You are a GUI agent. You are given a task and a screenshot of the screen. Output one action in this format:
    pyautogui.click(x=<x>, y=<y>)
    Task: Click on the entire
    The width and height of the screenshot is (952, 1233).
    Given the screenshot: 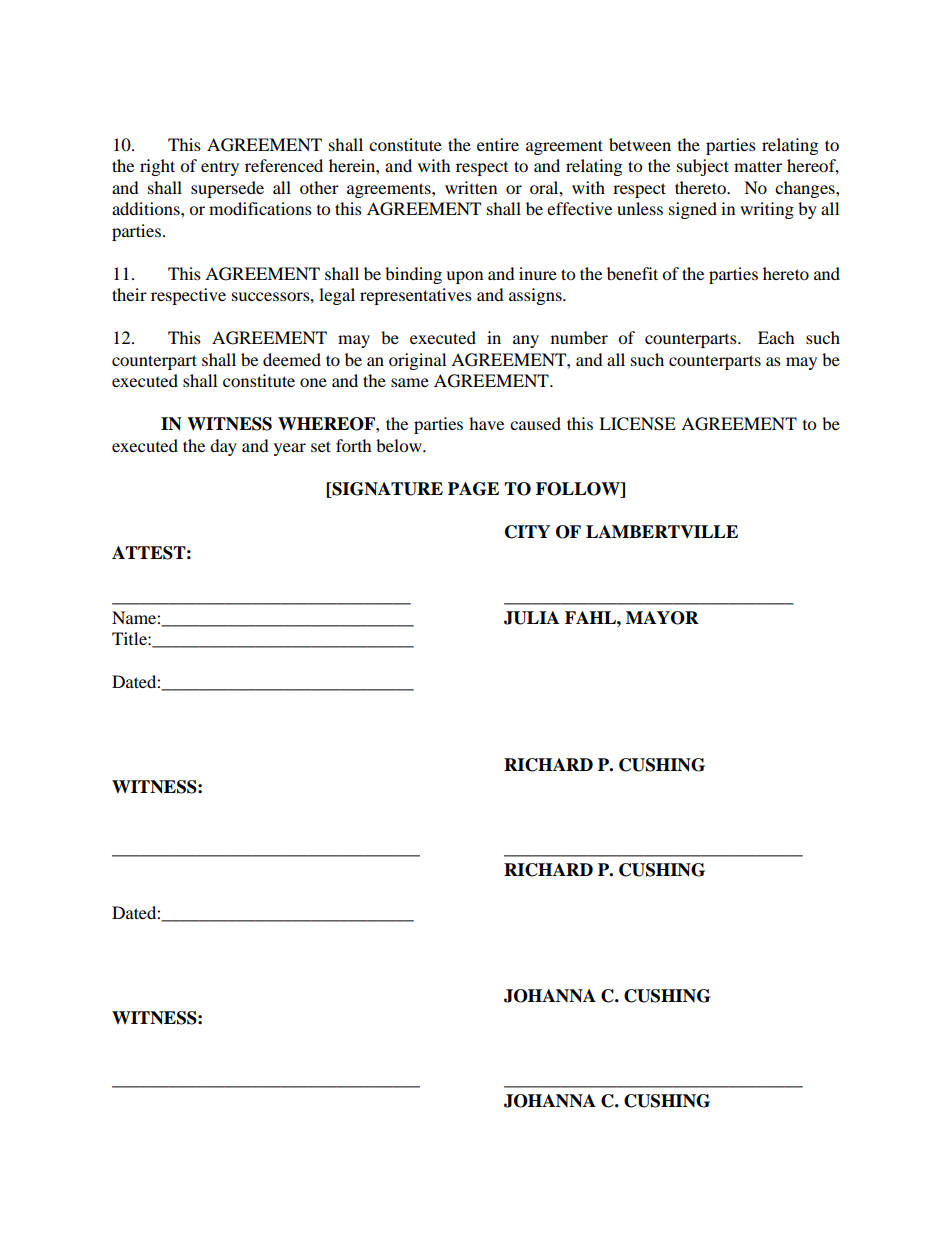 What is the action you would take?
    pyautogui.click(x=498, y=144)
